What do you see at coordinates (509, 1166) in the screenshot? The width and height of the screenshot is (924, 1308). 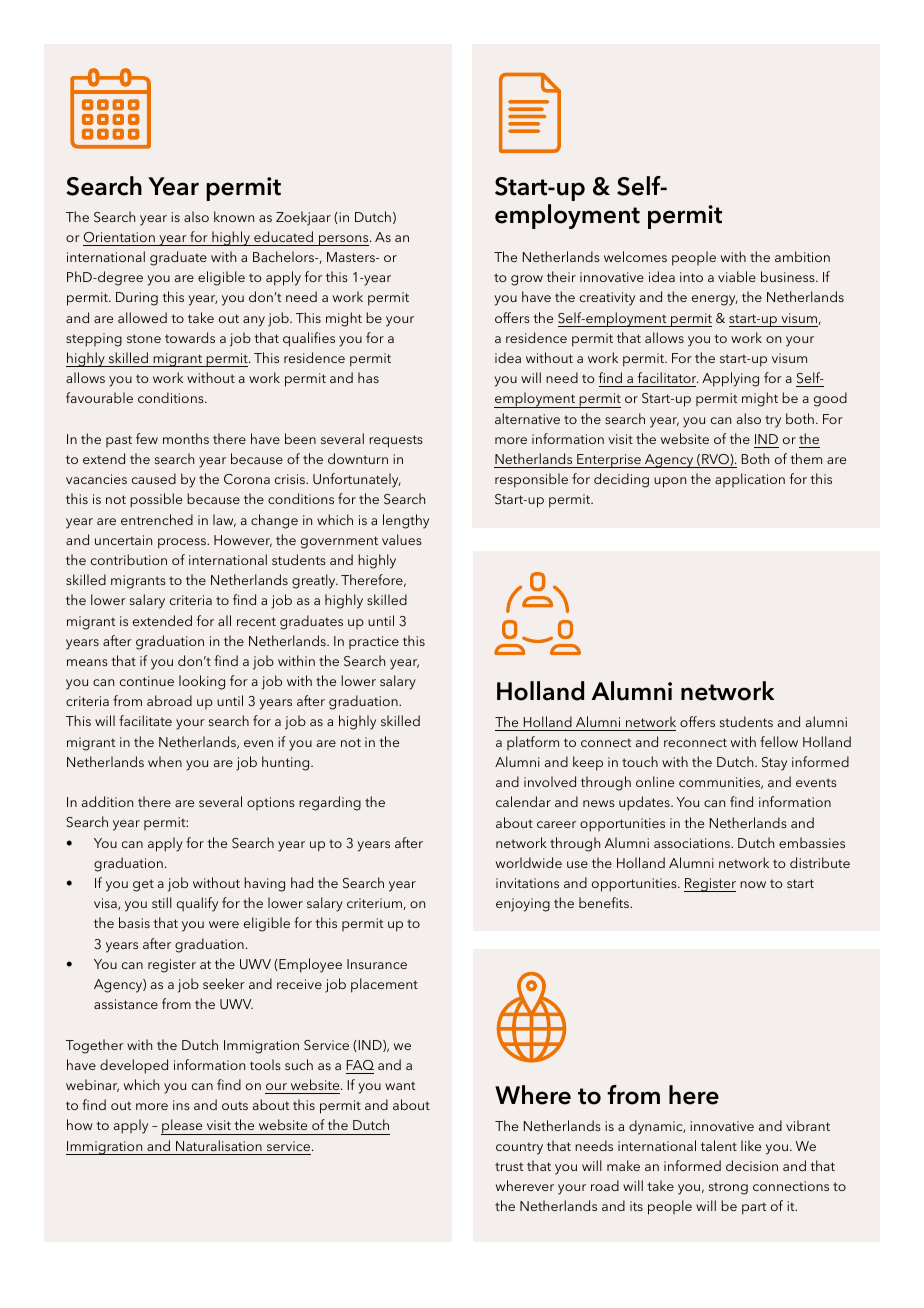 I see `trust` at bounding box center [509, 1166].
